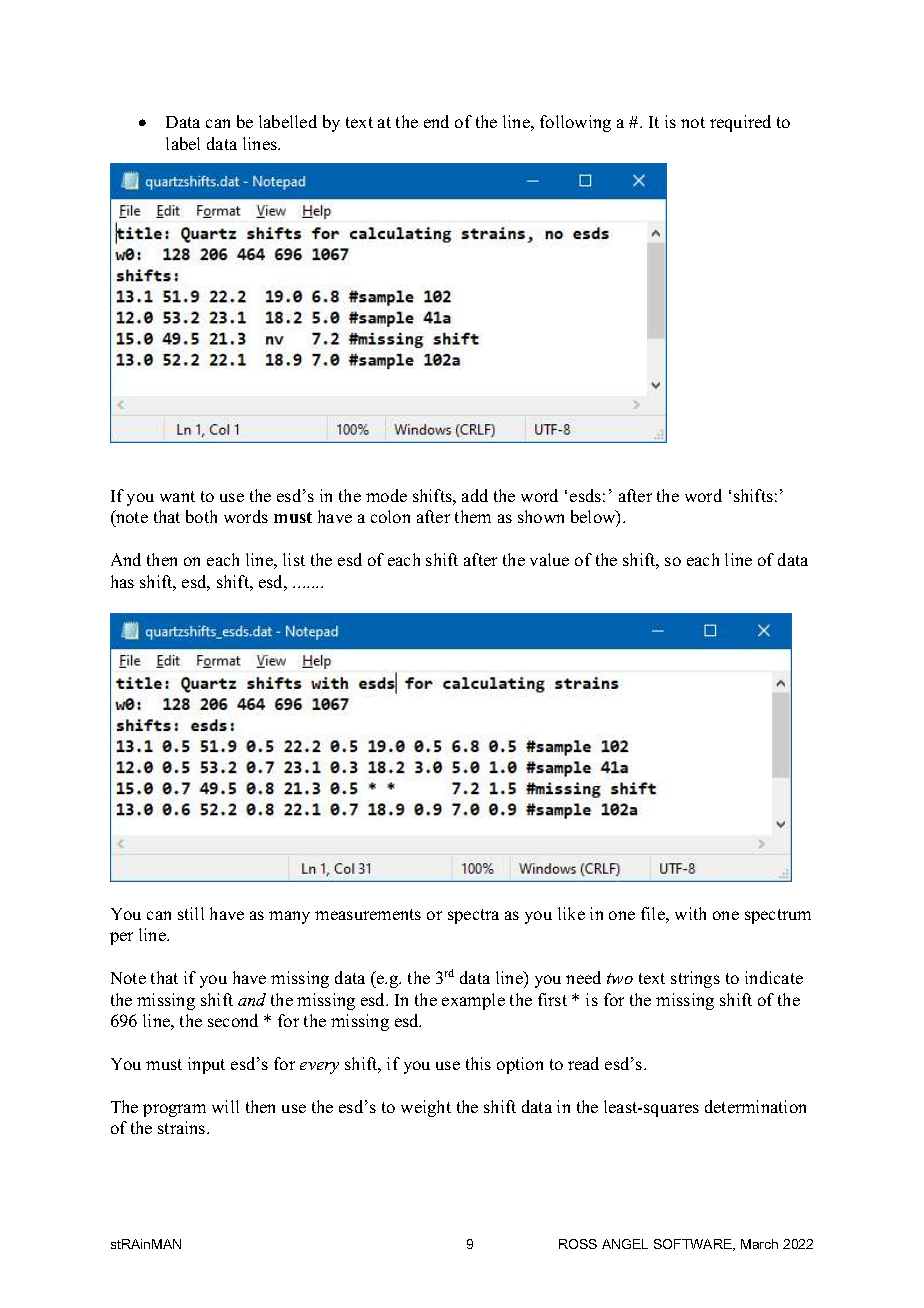  What do you see at coordinates (191, 913) in the screenshot?
I see `still` at bounding box center [191, 913].
